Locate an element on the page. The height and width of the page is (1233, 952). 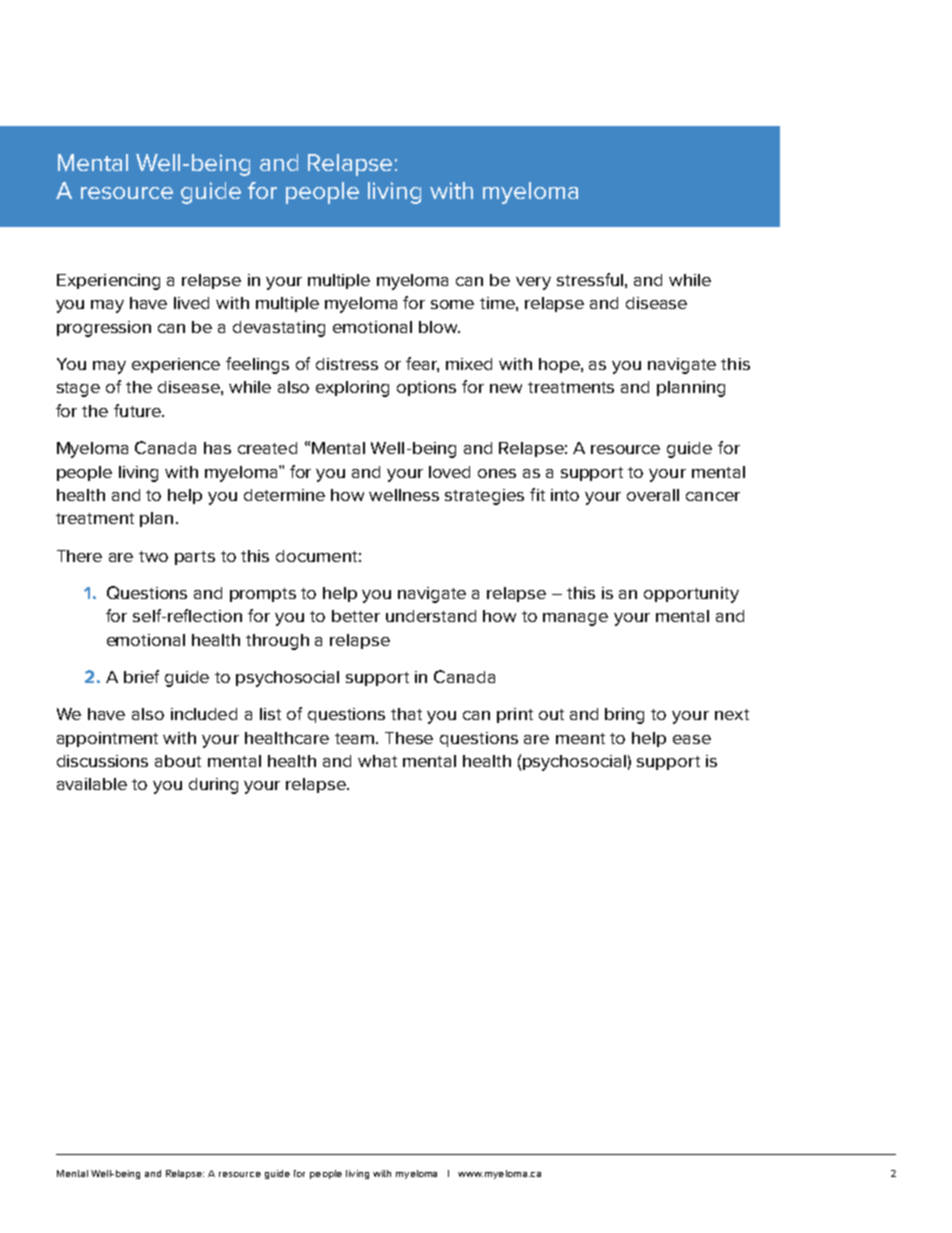
lived is located at coordinates (191, 303).
